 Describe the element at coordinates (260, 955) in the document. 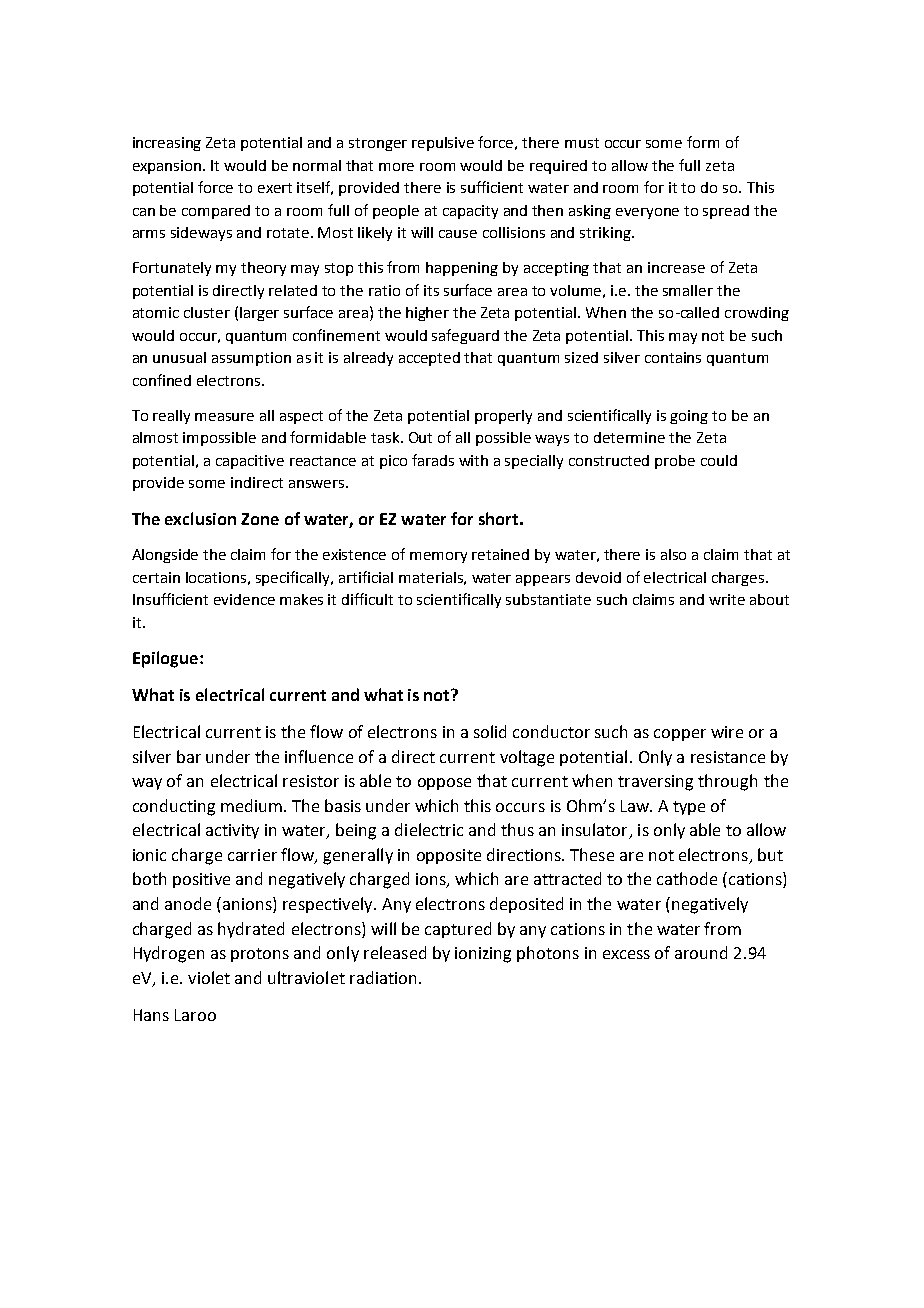

I see `protons` at that location.
